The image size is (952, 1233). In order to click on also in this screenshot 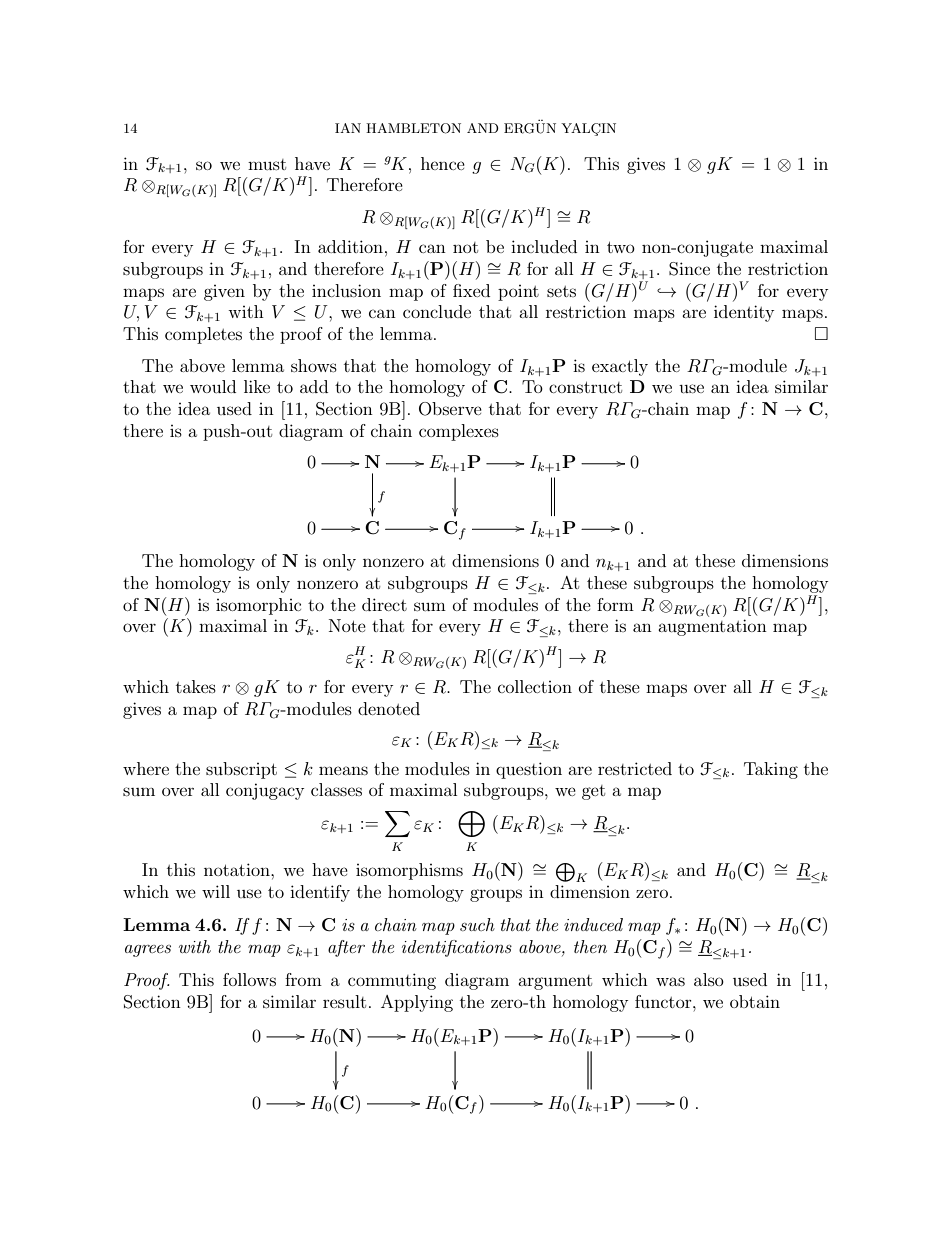, I will do `click(709, 979)`.
